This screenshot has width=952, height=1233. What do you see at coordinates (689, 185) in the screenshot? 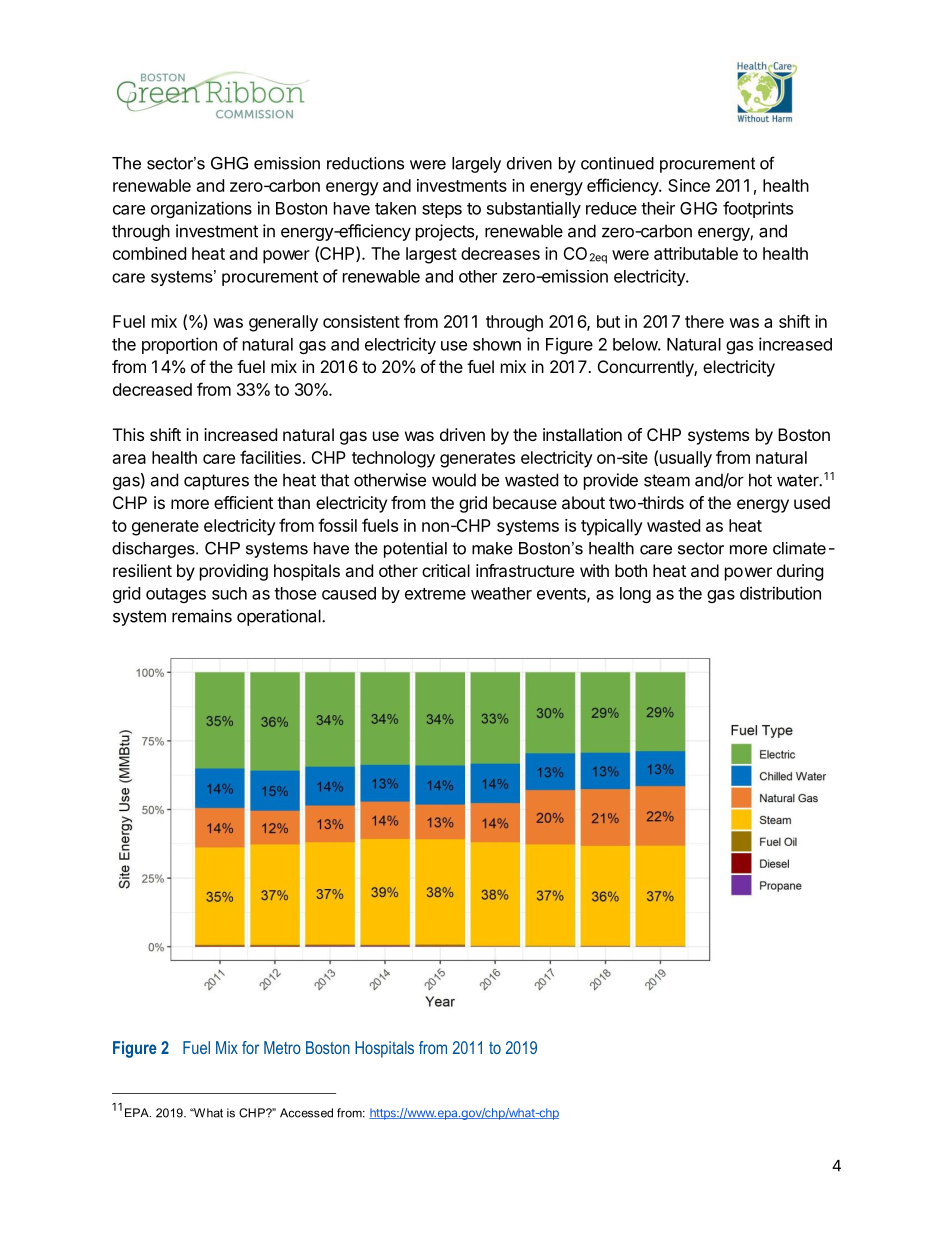
I see `Since` at bounding box center [689, 185].
